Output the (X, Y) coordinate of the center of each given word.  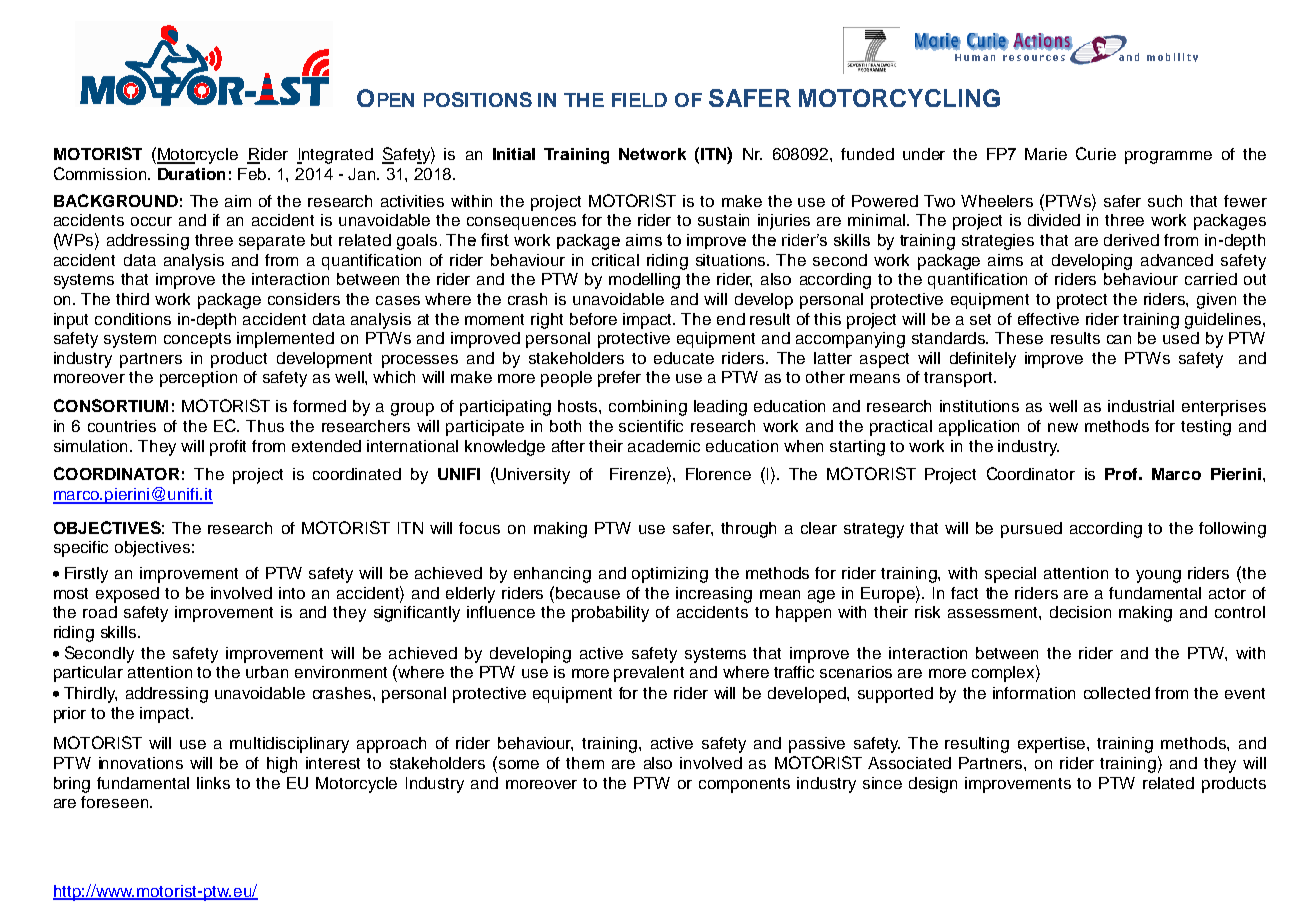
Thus (265, 426)
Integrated (335, 156)
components (744, 785)
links (213, 783)
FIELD (639, 100)
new (1063, 427)
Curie (1096, 153)
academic (664, 446)
